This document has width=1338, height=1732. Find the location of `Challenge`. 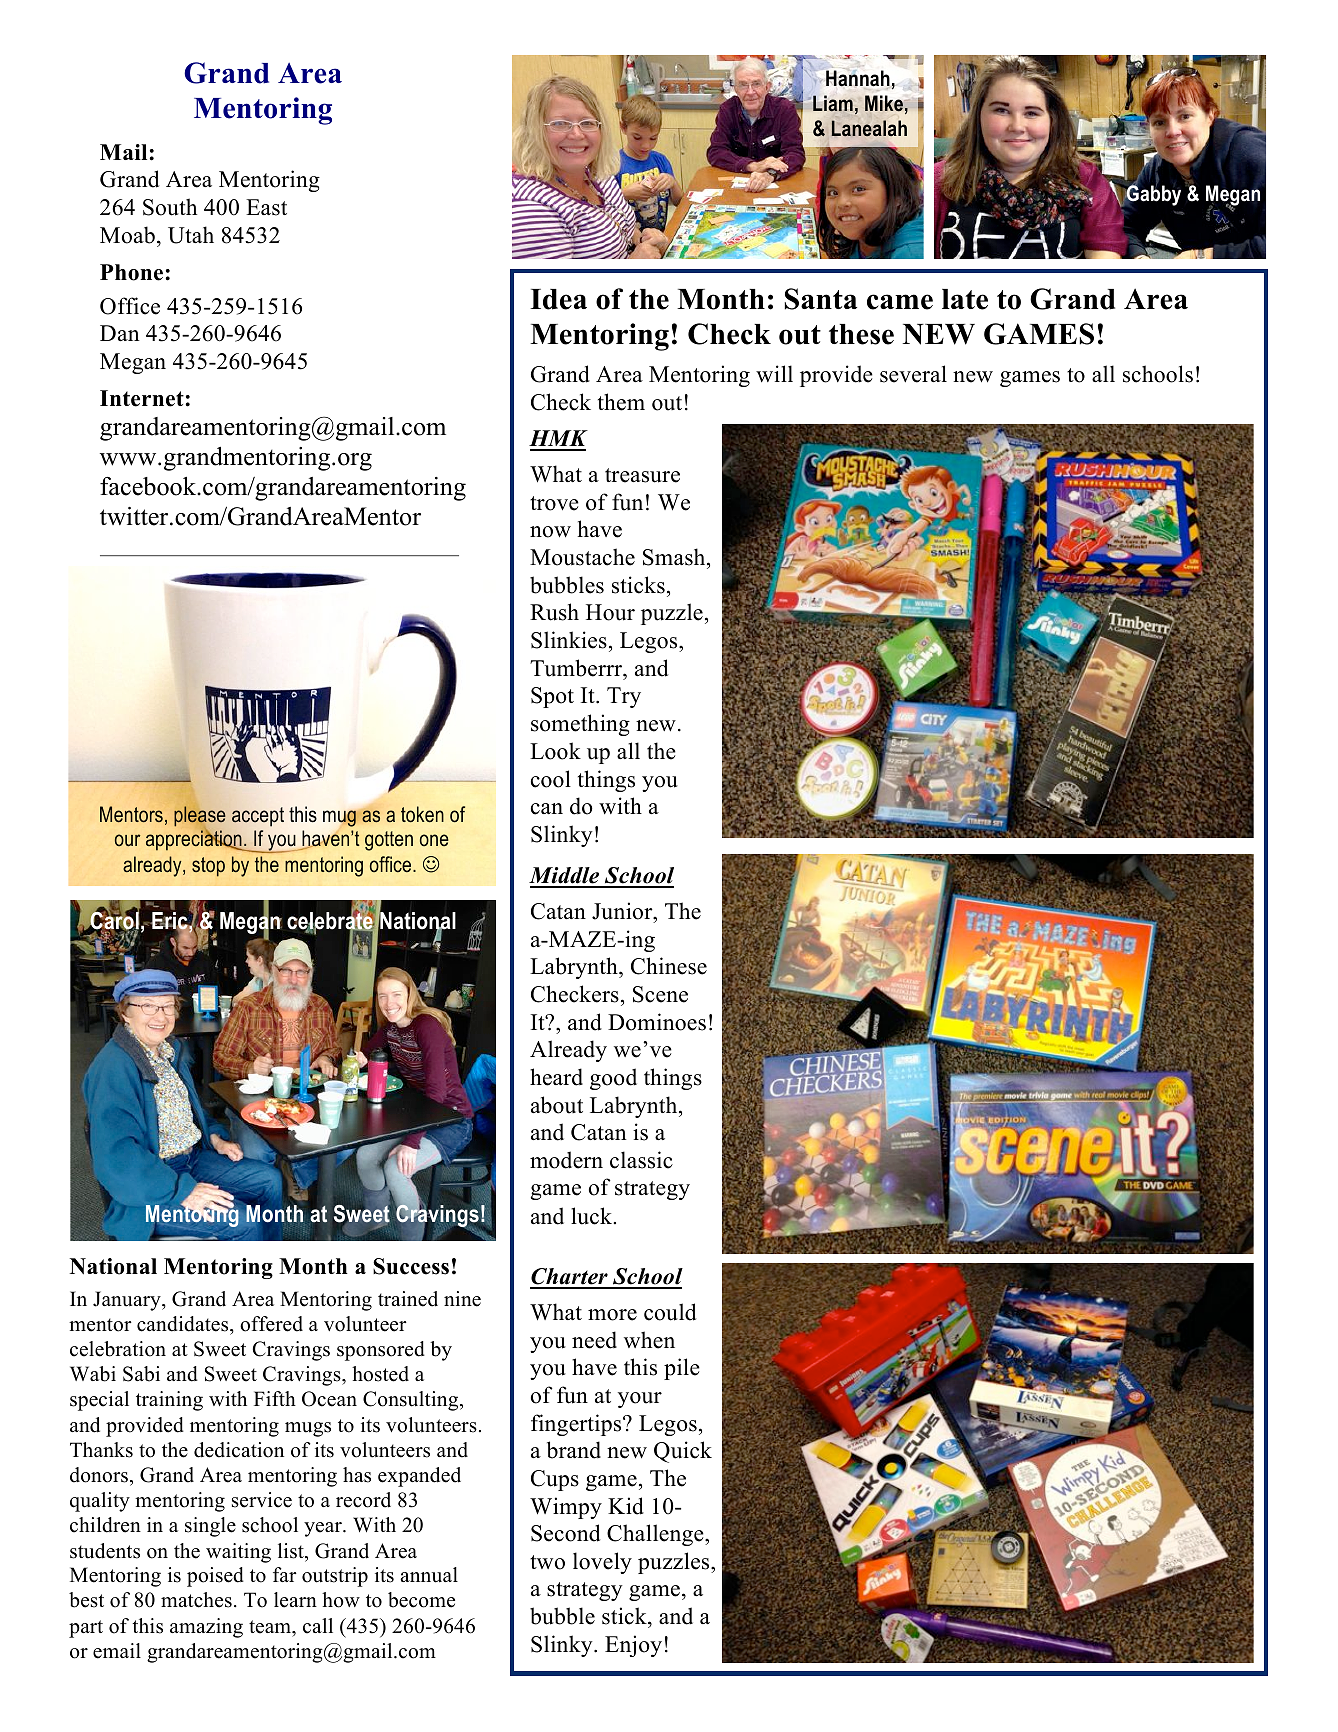

Challenge is located at coordinates (656, 1535).
